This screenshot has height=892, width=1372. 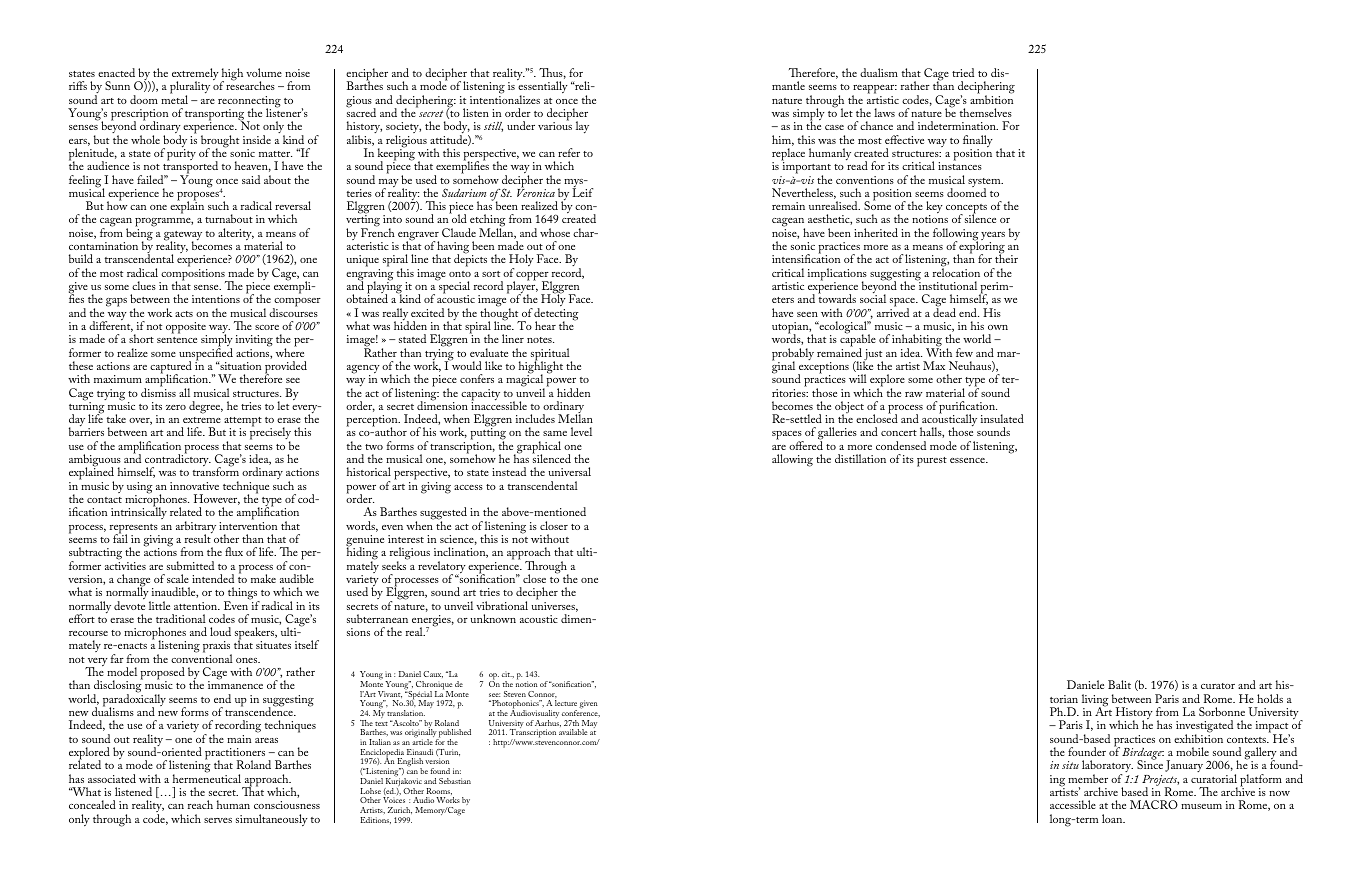 I want to click on ambition, so click(x=991, y=98).
